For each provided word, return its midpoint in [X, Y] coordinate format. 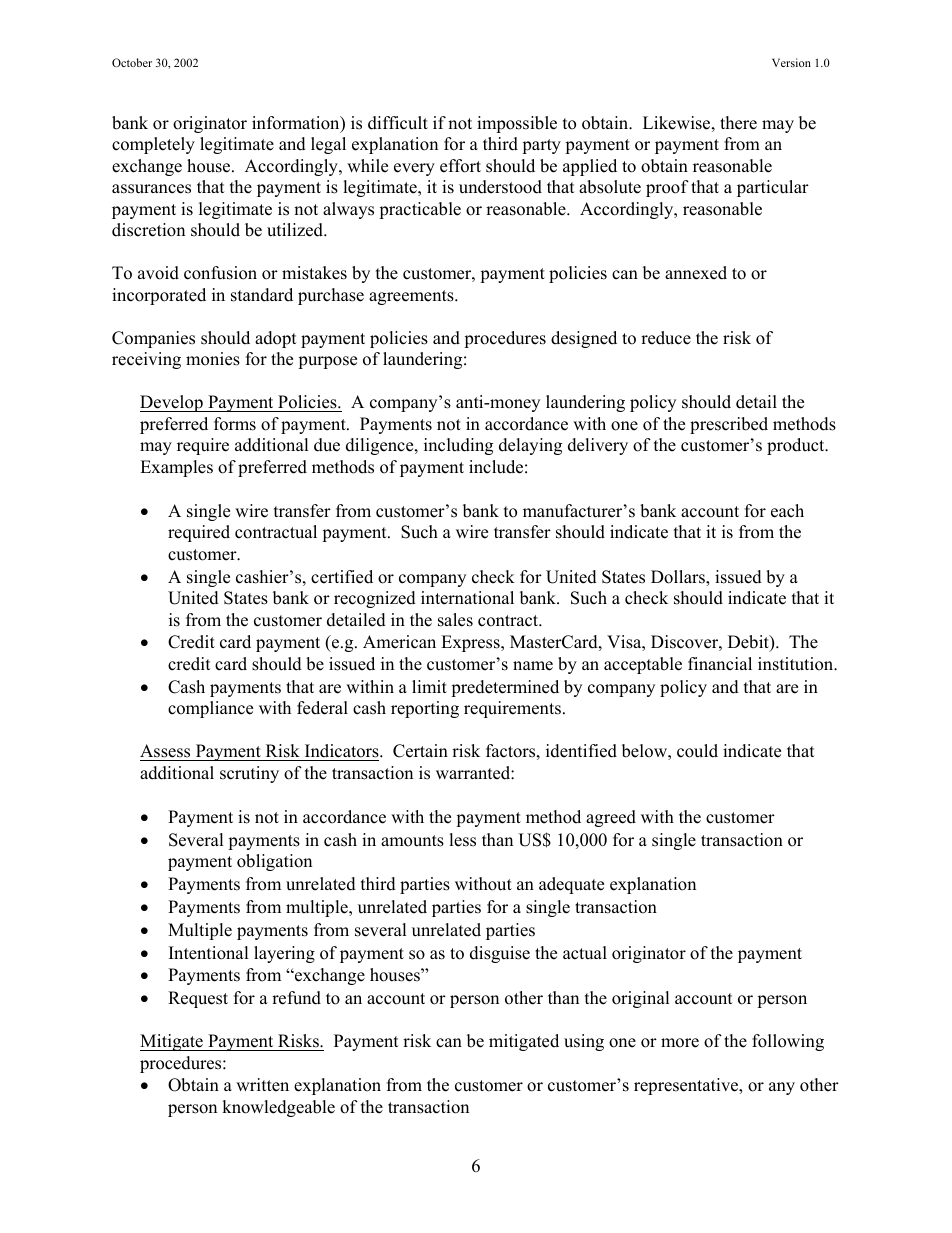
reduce [666, 338]
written [262, 1085]
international [467, 598]
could [697, 751]
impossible [517, 124]
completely [153, 145]
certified [342, 577]
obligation [274, 862]
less [462, 840]
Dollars [679, 578]
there [738, 123]
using [584, 1042]
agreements [412, 297]
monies [213, 359]
